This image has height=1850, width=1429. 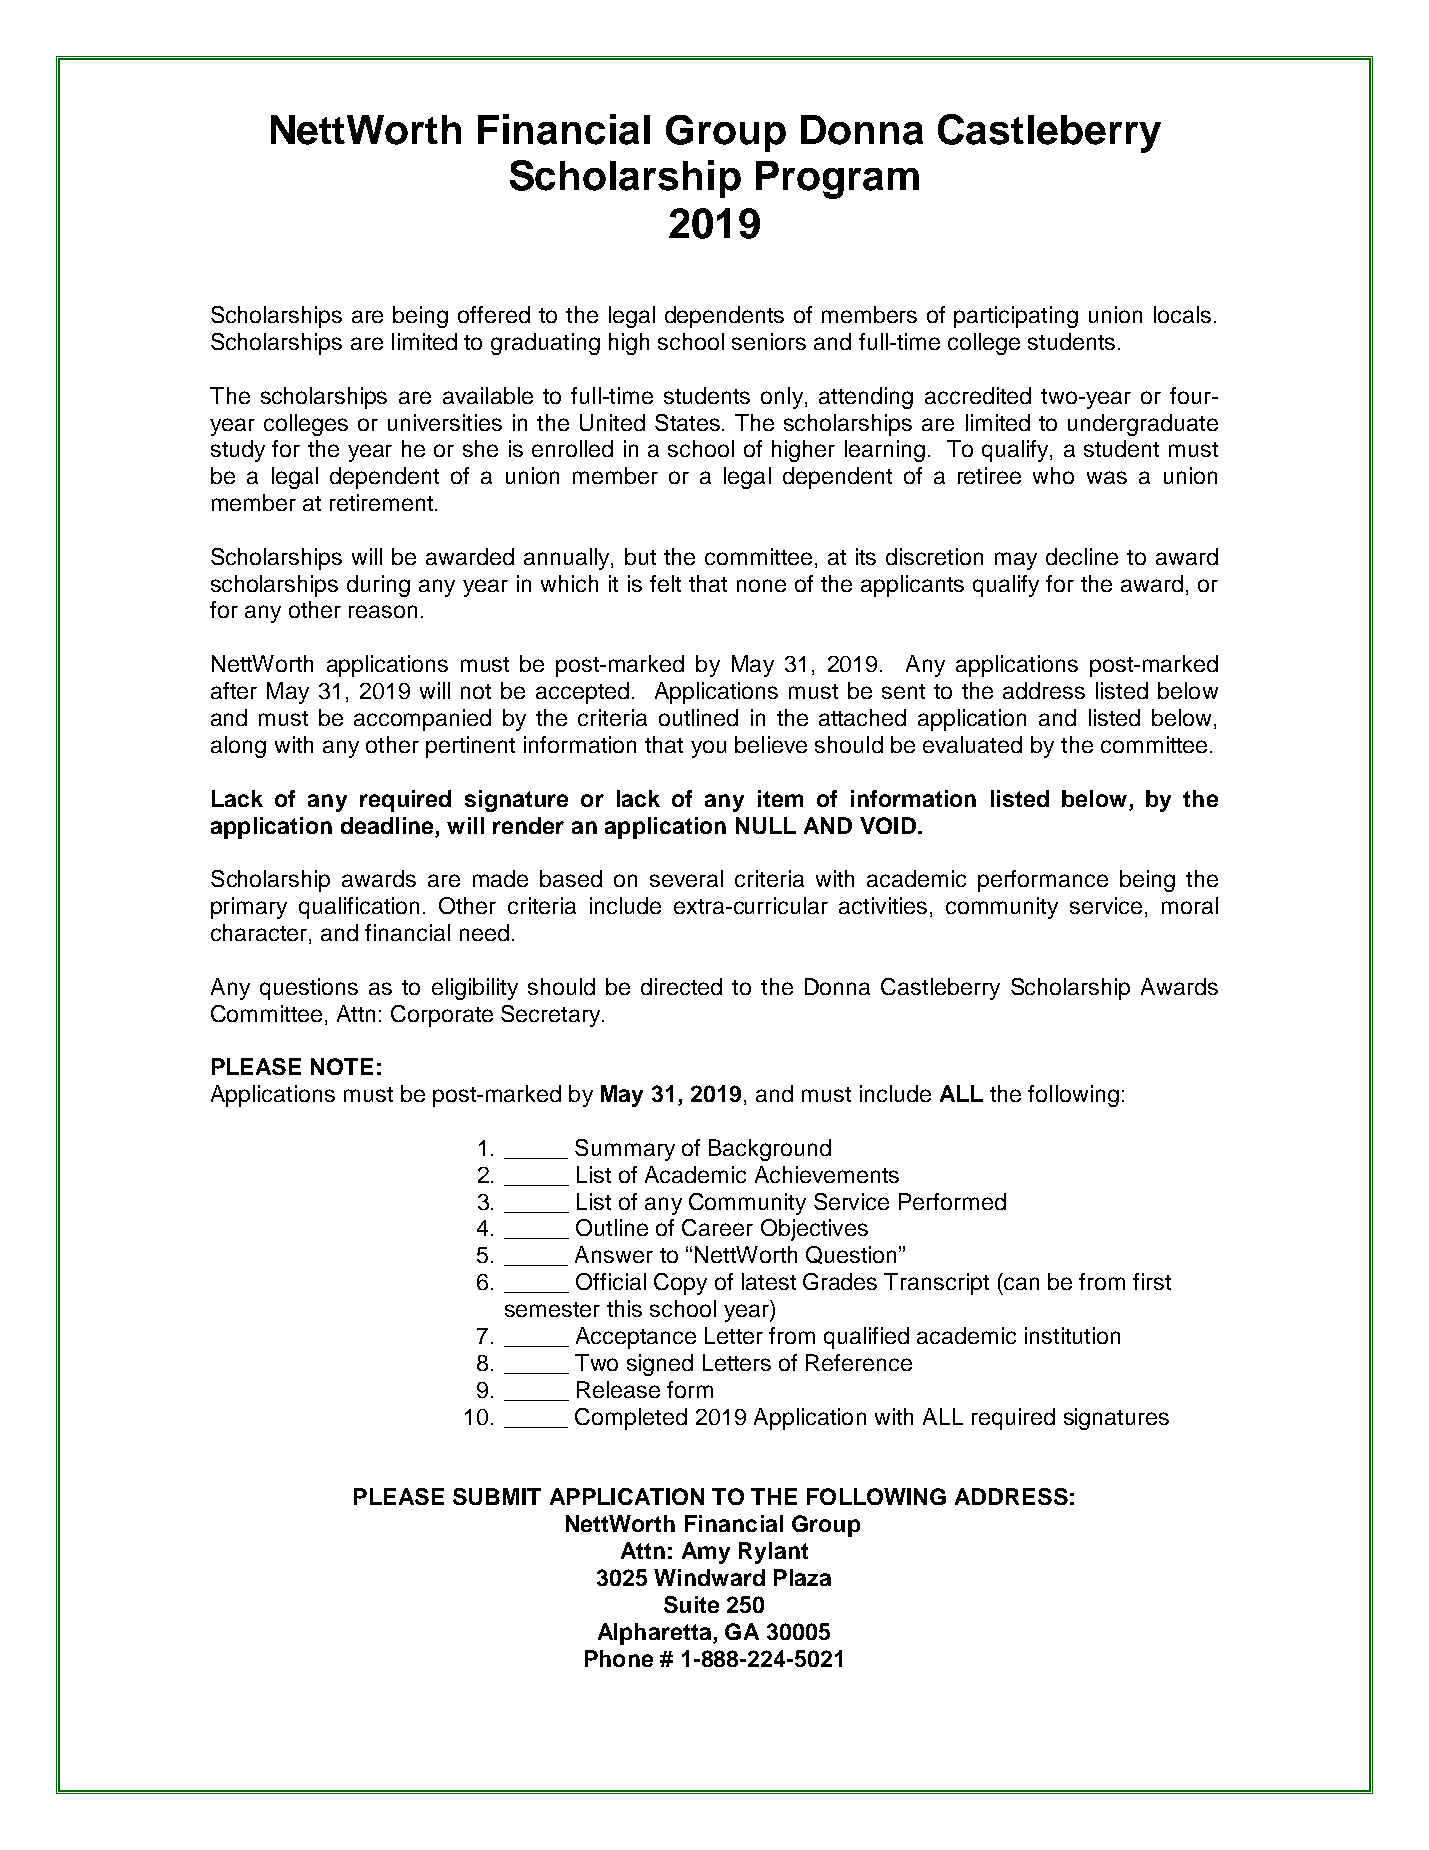 I want to click on moral, so click(x=1190, y=905).
